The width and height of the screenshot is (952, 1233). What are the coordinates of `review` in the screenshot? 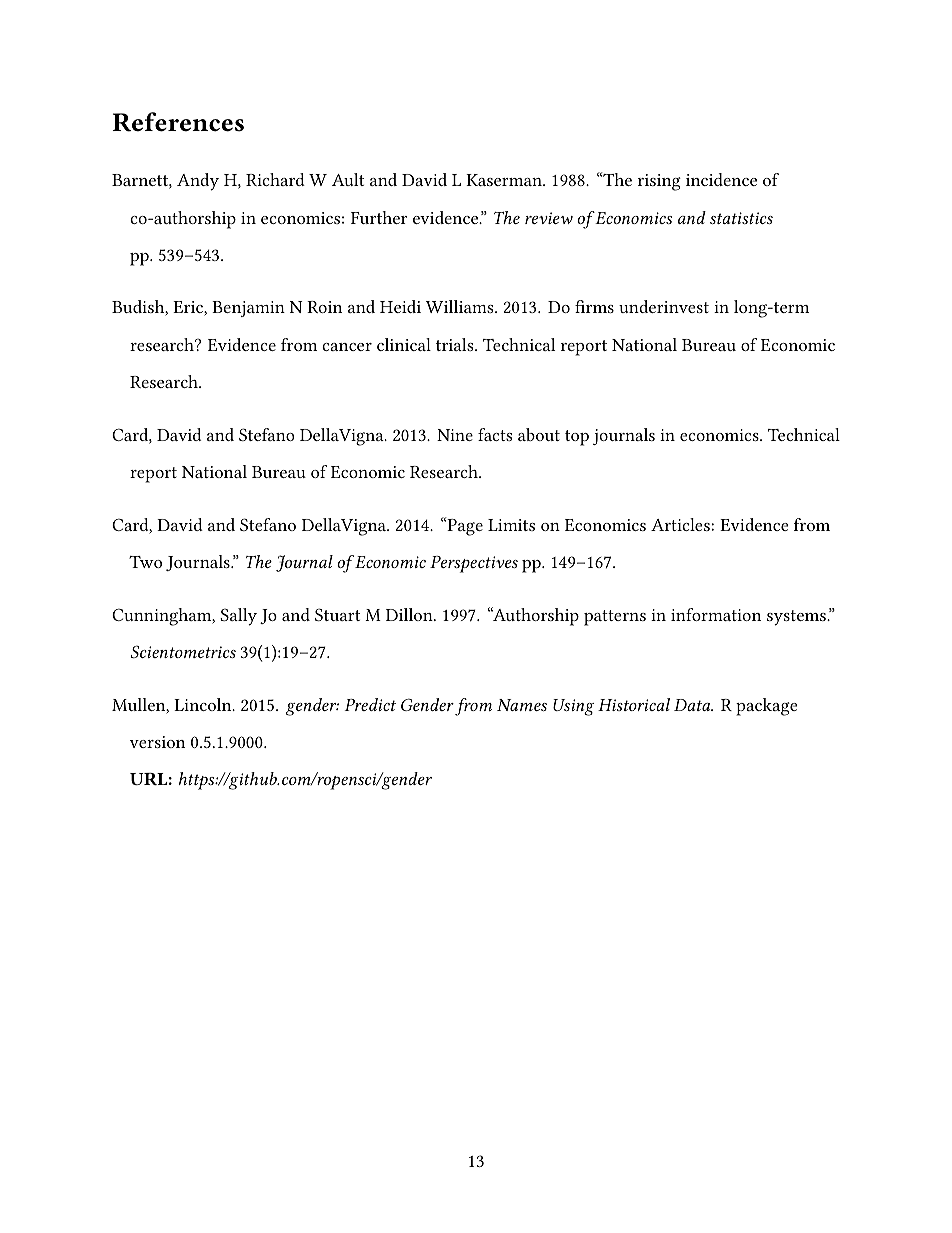 It's located at (549, 218).
